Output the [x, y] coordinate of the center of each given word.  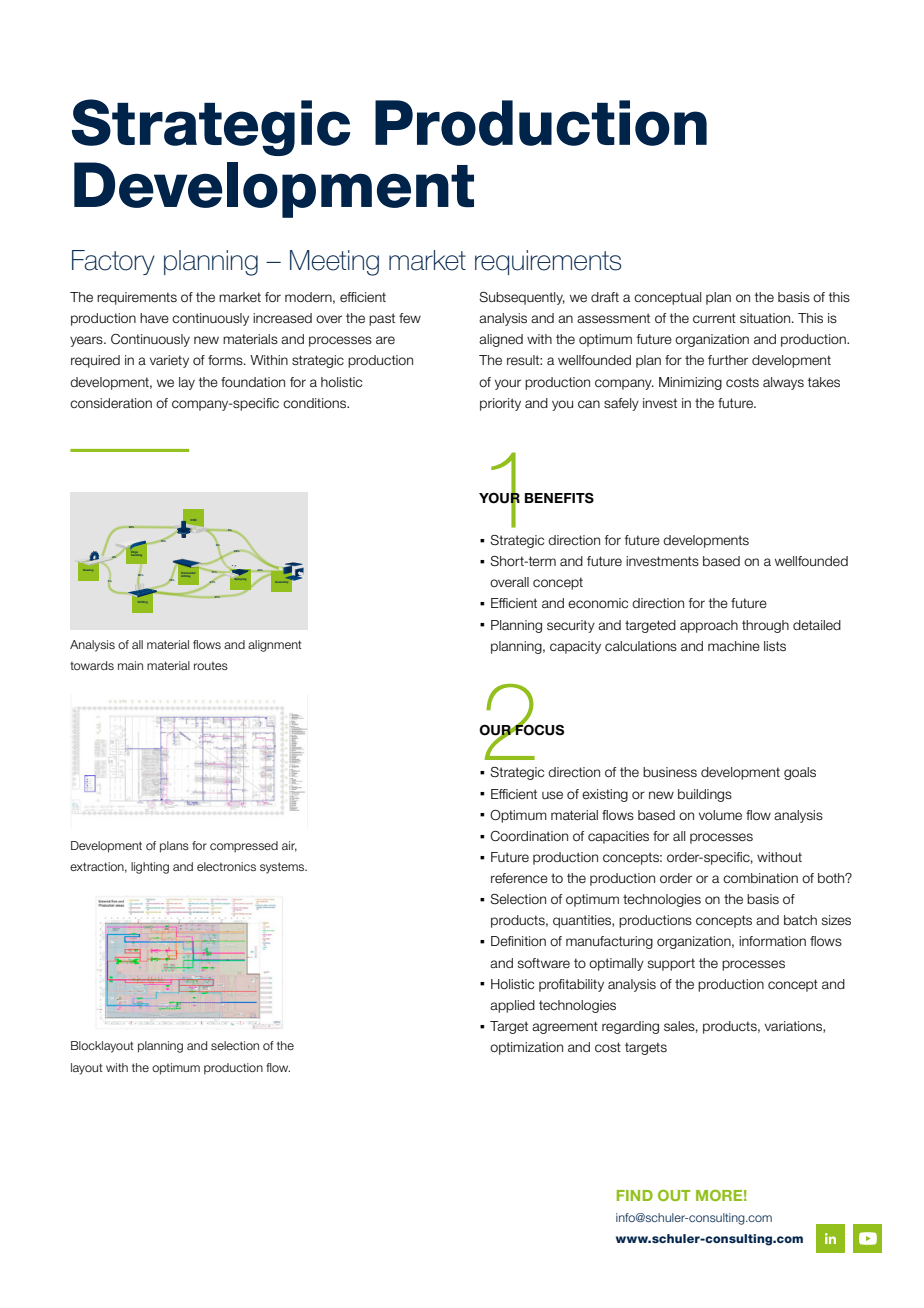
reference [519, 878]
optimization [526, 1048]
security [571, 626]
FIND [635, 1195]
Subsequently [522, 298]
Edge [134, 553]
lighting [150, 868]
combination [760, 878]
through [765, 626]
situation [766, 318]
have [154, 318]
